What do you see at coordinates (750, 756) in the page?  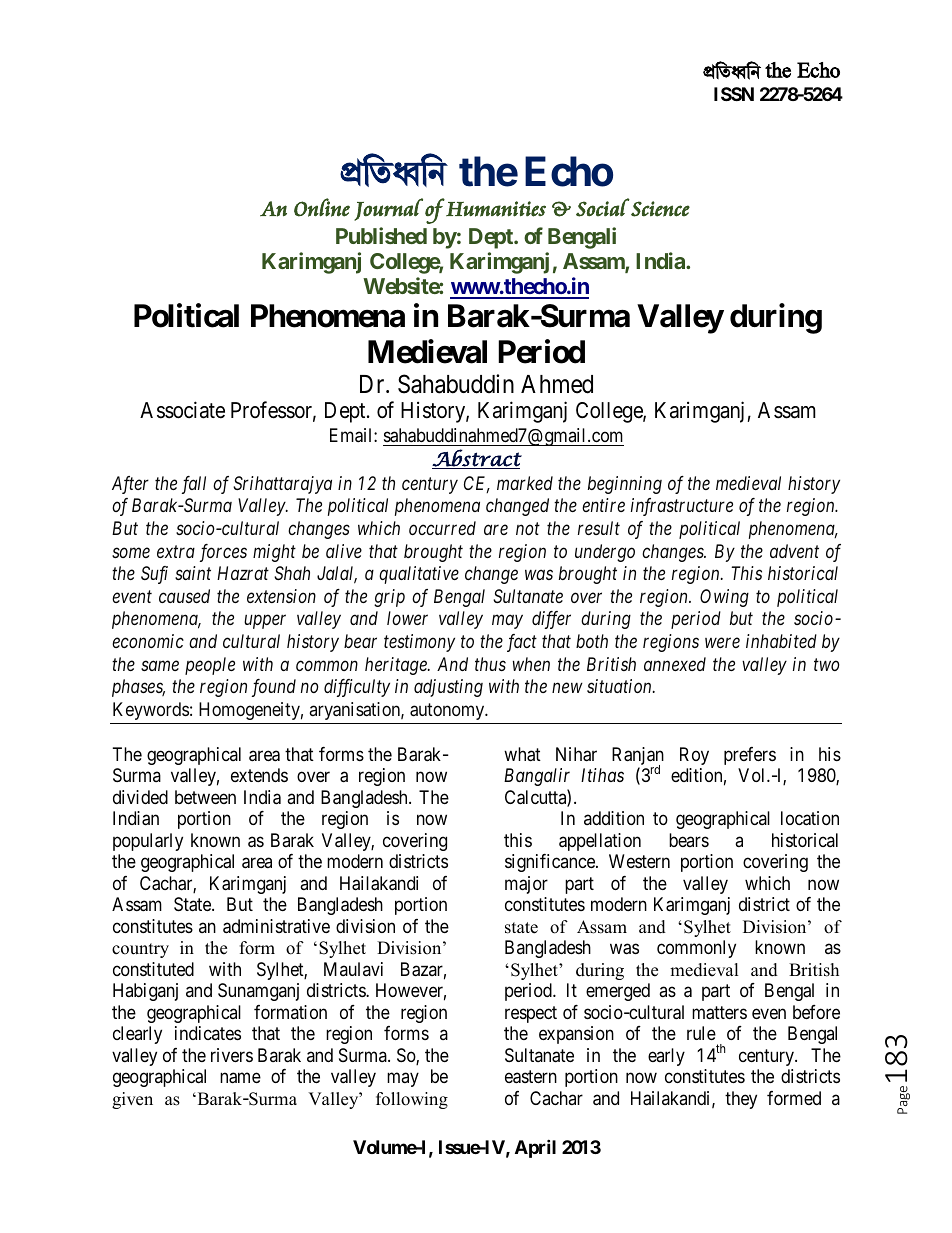 I see `prefers` at bounding box center [750, 756].
